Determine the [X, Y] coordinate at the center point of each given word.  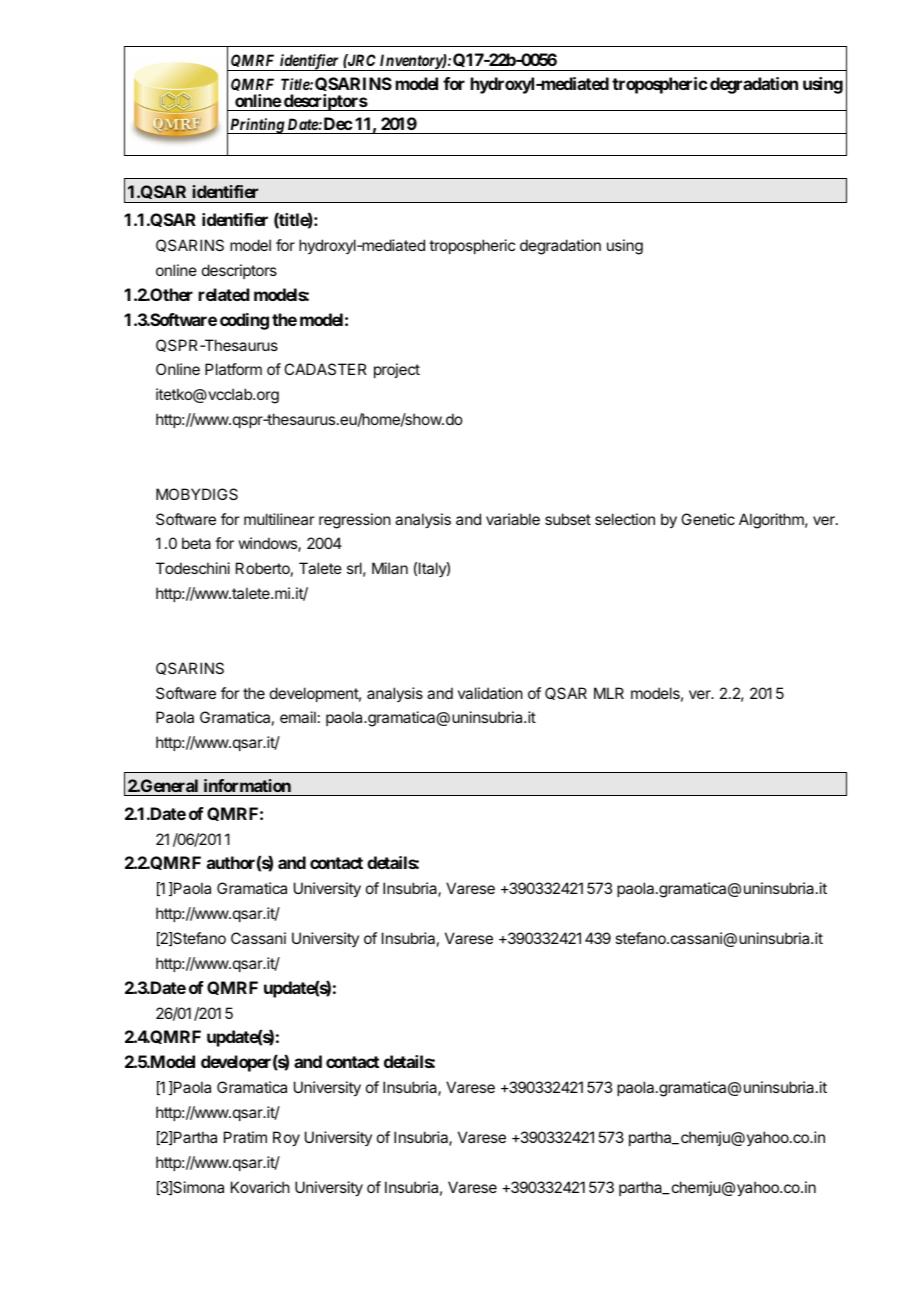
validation [490, 693]
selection [625, 519]
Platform [233, 369]
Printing [257, 126]
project [397, 370]
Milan [390, 568]
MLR [609, 693]
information [247, 785]
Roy [286, 1139]
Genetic [708, 519]
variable [513, 519]
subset [568, 519]
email [298, 717]
